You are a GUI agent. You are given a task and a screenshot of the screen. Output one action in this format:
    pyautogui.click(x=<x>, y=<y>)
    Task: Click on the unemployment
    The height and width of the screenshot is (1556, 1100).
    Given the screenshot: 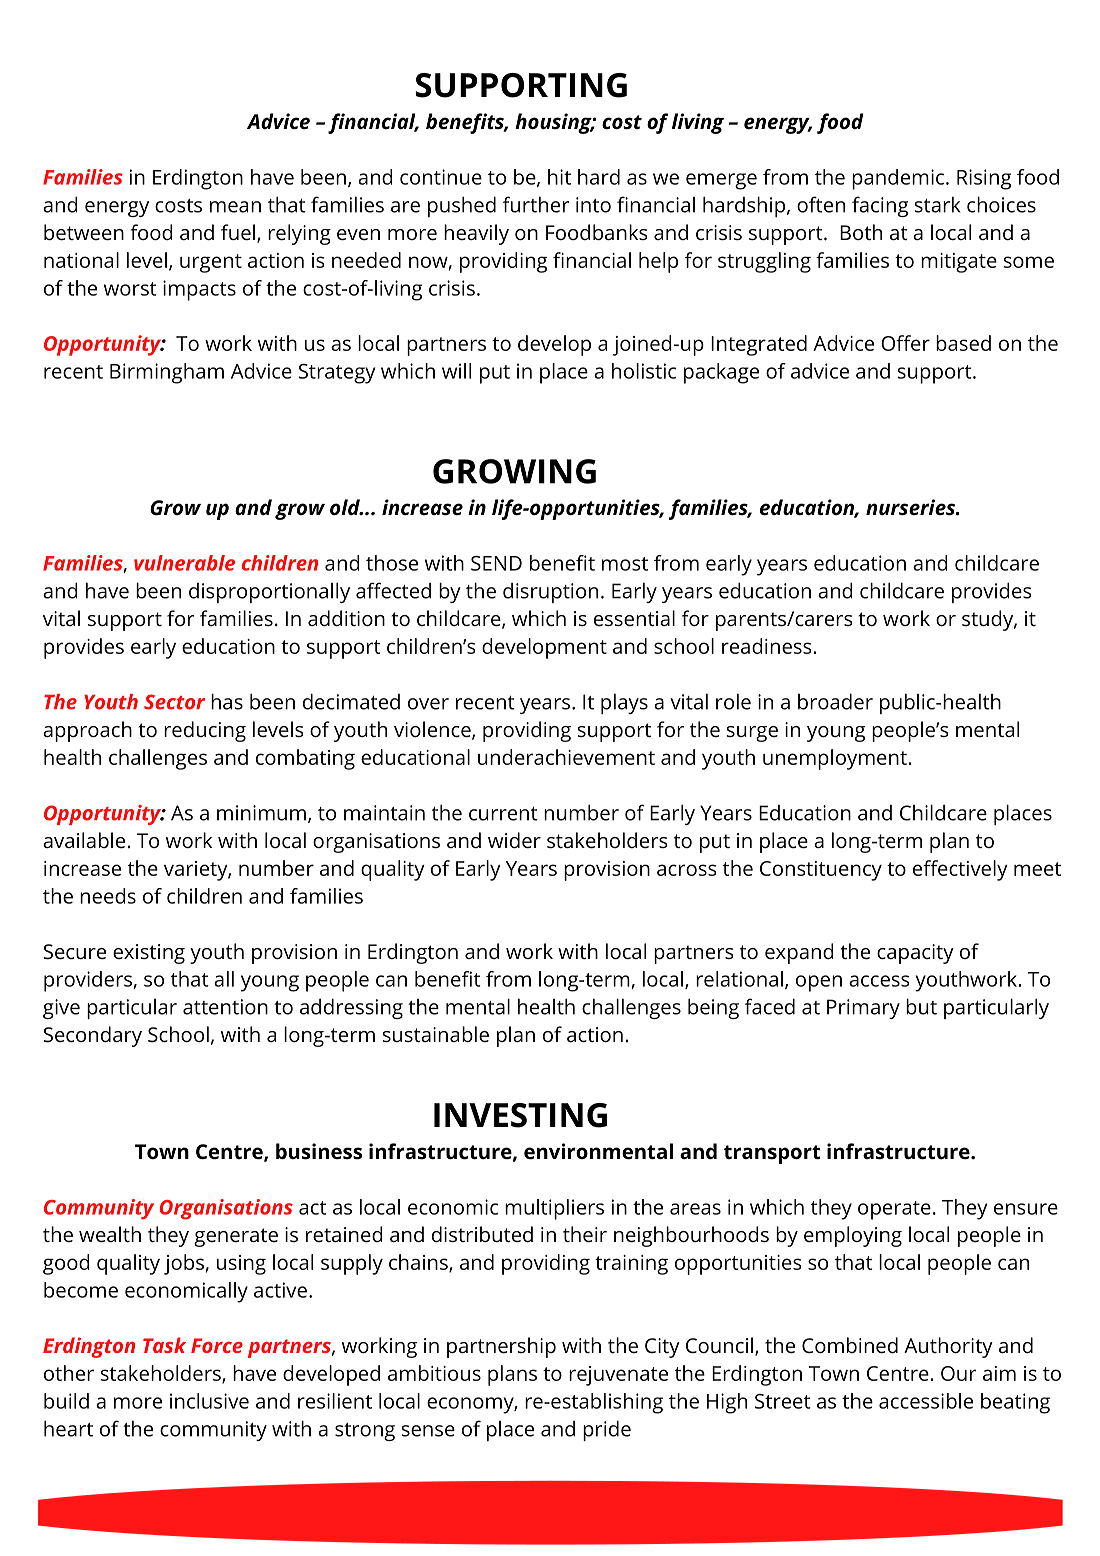 What is the action you would take?
    pyautogui.click(x=836, y=759)
